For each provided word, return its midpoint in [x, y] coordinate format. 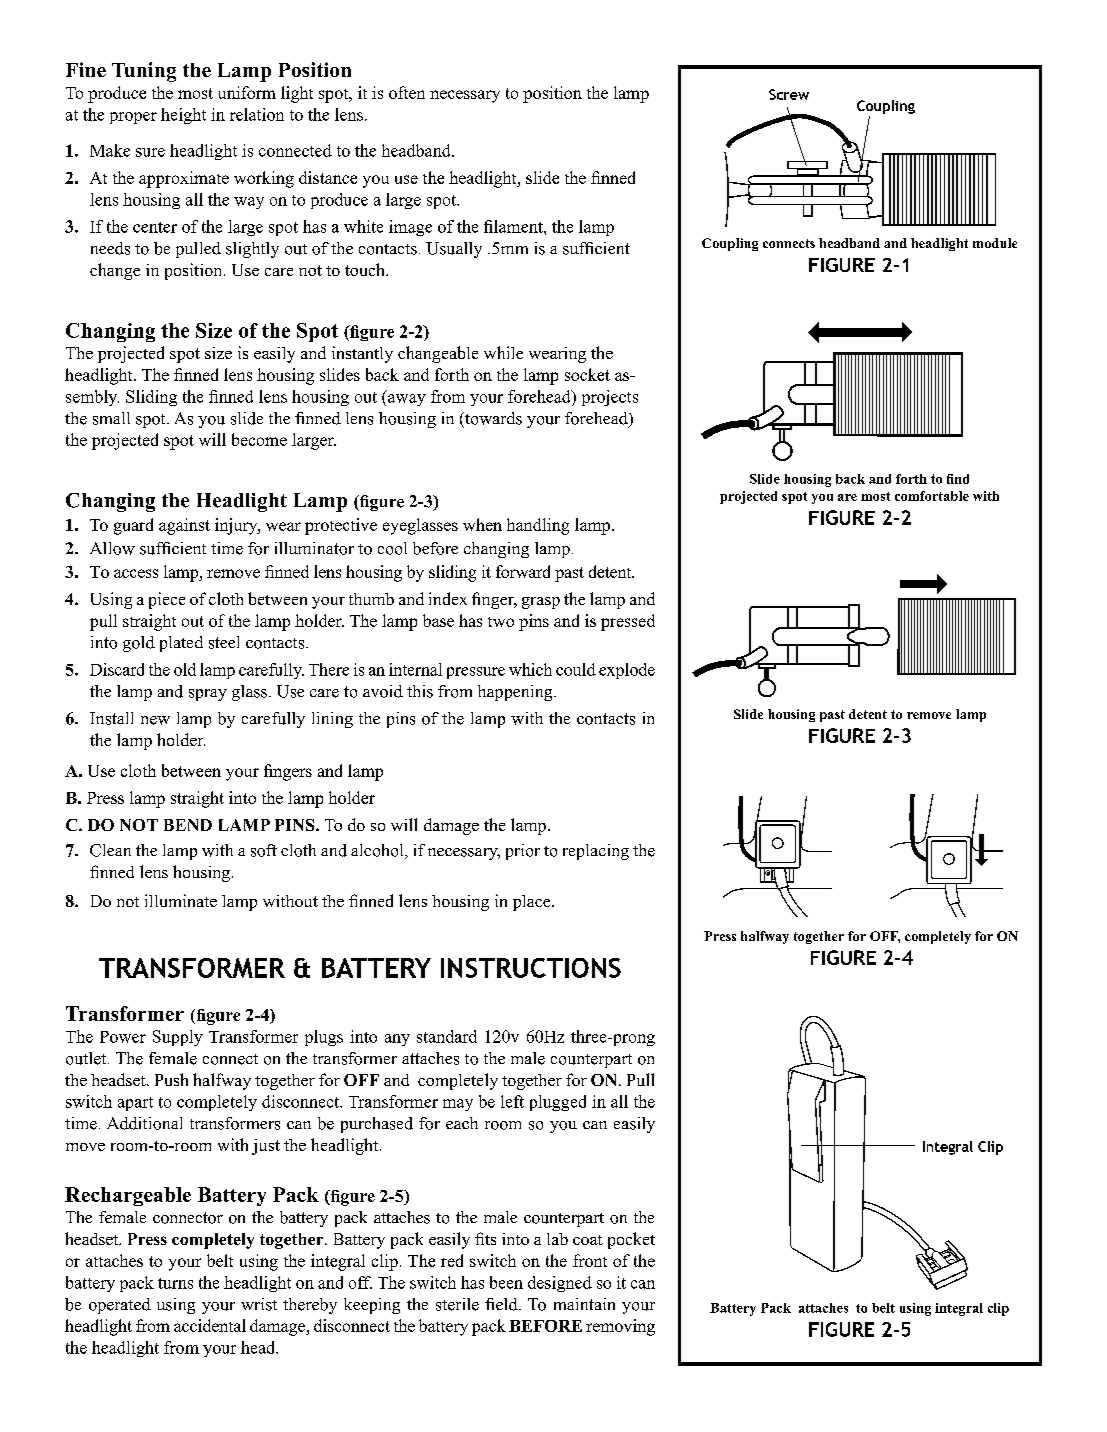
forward [523, 571]
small [111, 418]
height [183, 116]
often [407, 92]
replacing [596, 852]
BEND [188, 825]
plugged [558, 1103]
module [995, 243]
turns [175, 1283]
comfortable [932, 496]
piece [167, 600]
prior [523, 852]
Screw [789, 94]
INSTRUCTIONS [531, 968]
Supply [178, 1038]
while [503, 352]
